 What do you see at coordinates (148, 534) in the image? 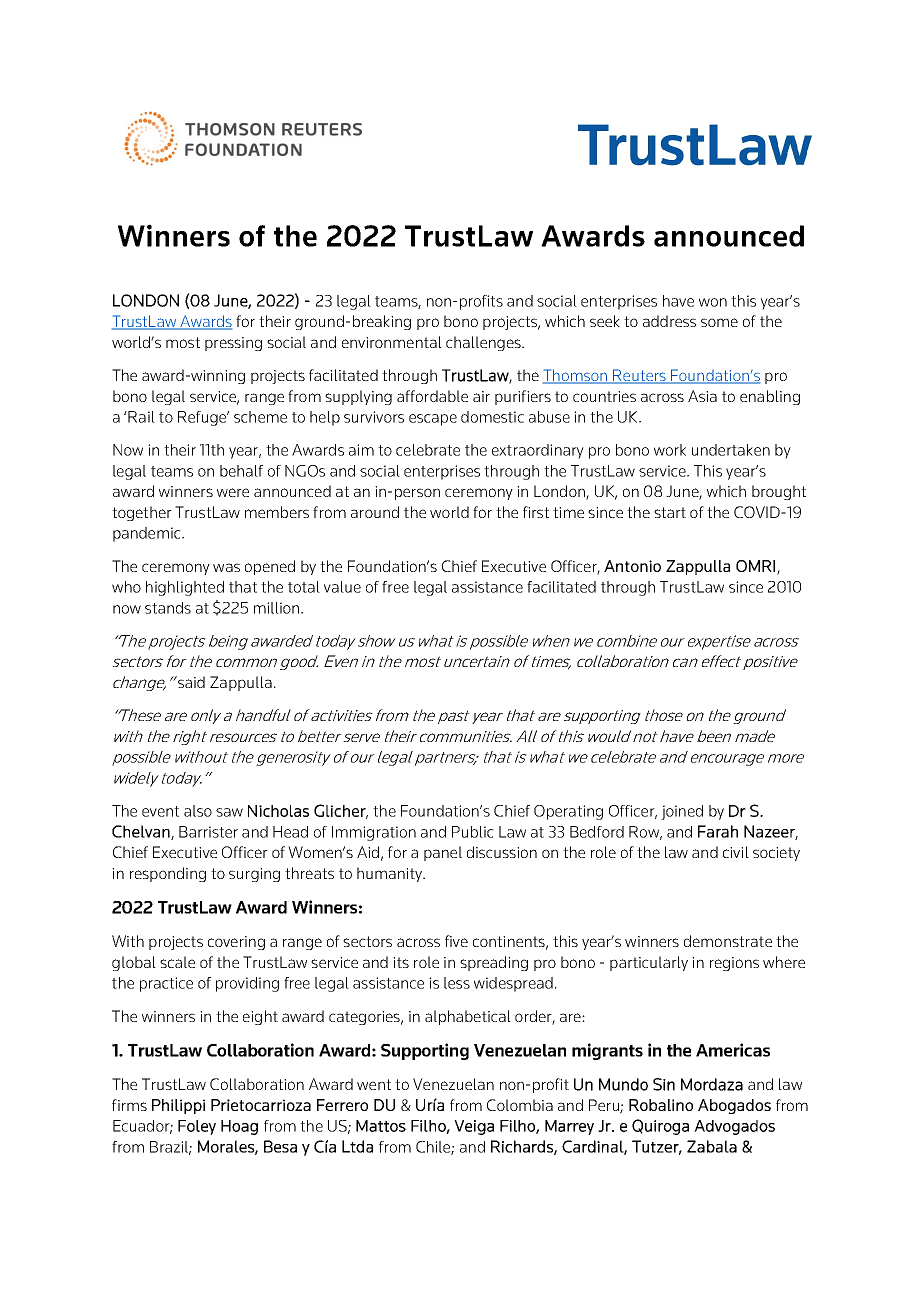
I see `pandemic` at bounding box center [148, 534].
